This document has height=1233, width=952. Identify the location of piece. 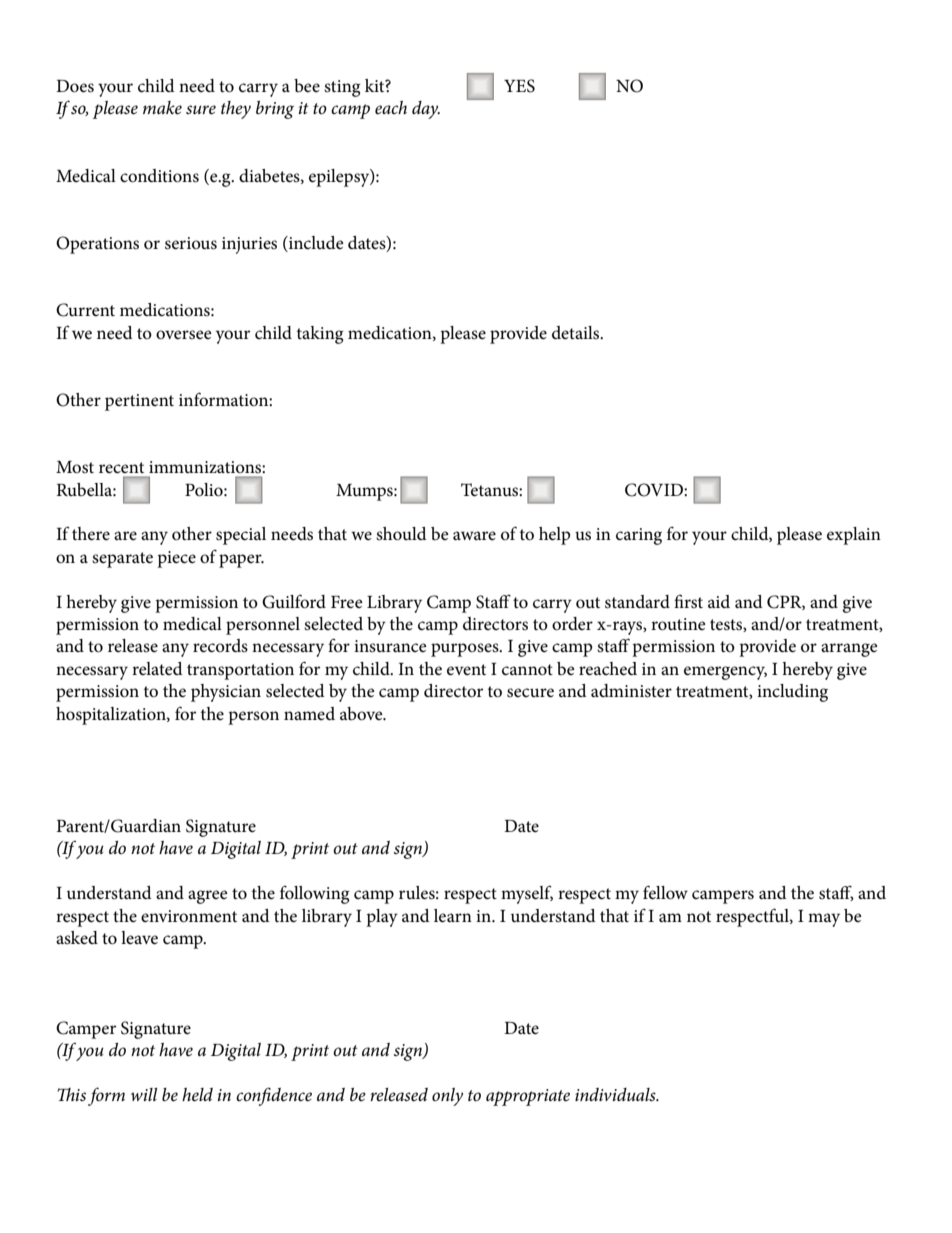
(176, 559).
